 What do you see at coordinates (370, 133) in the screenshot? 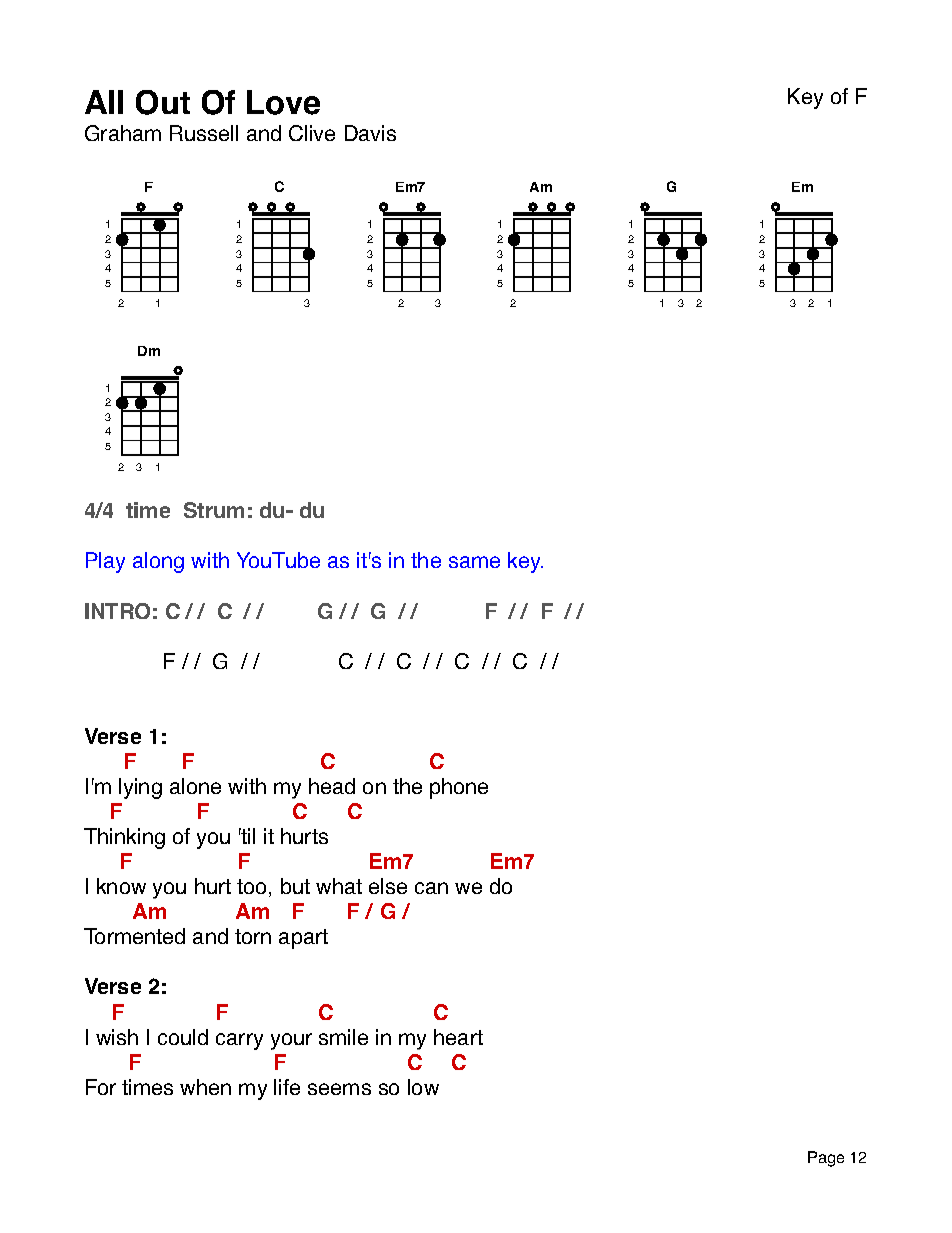
I see `Davis` at bounding box center [370, 133].
